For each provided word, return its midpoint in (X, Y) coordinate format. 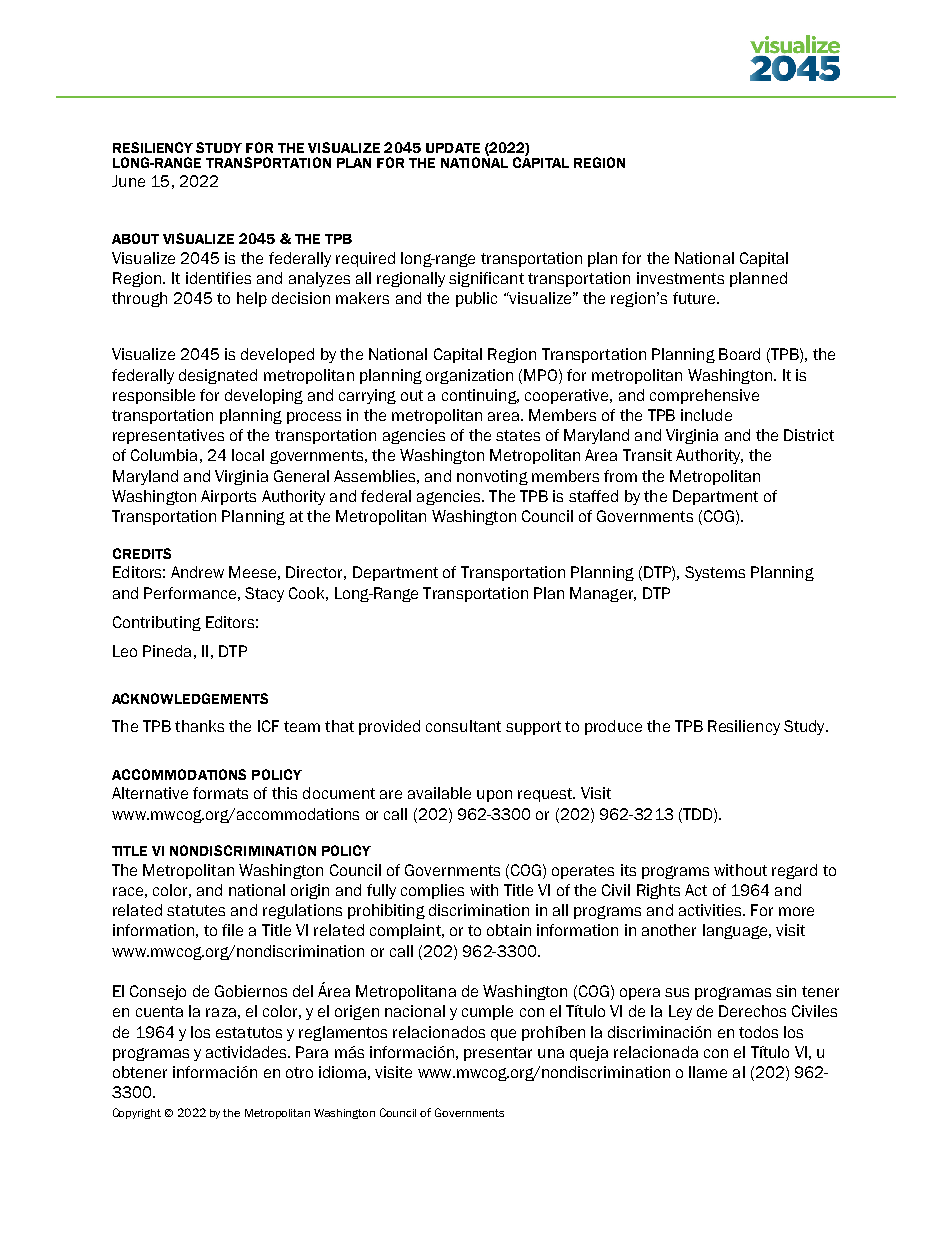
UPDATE (453, 148)
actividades (248, 1052)
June (128, 181)
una (551, 1053)
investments (680, 278)
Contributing (157, 623)
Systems (715, 573)
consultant (463, 726)
